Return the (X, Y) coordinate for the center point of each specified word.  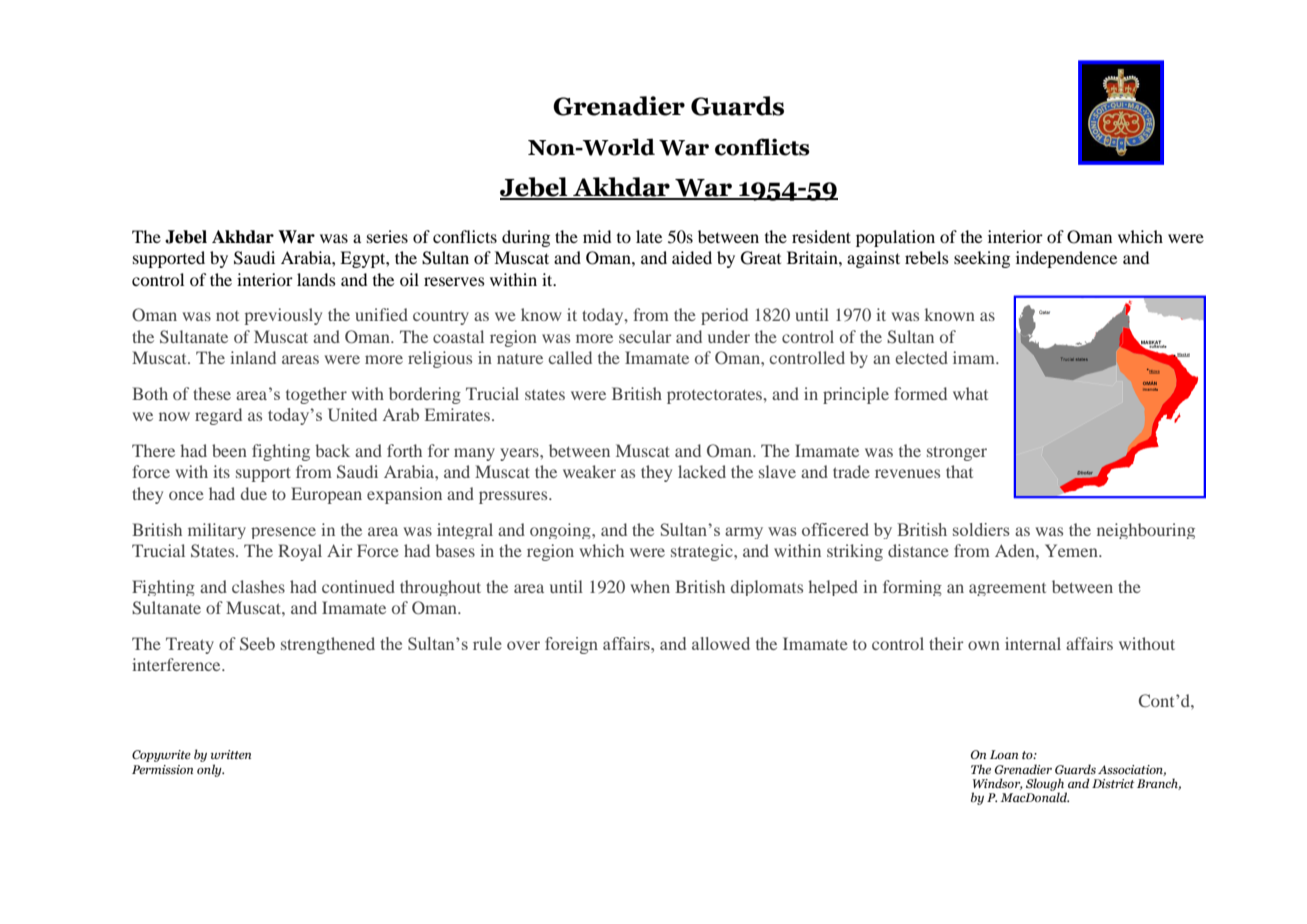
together (316, 395)
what (970, 393)
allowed (721, 643)
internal (1033, 643)
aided (692, 257)
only (210, 770)
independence (1066, 259)
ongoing (561, 531)
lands (316, 279)
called (570, 357)
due (254, 493)
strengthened (328, 645)
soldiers (981, 529)
